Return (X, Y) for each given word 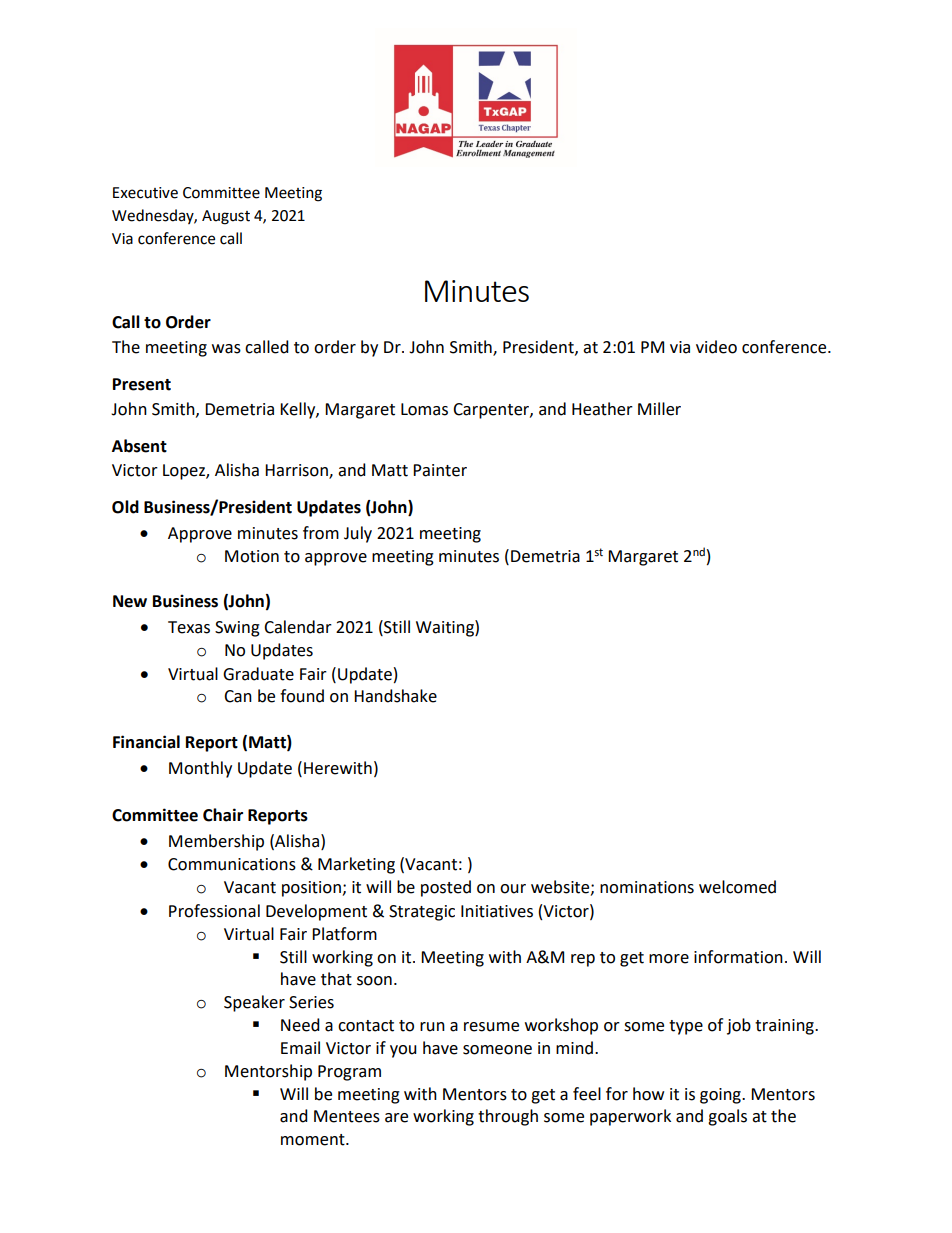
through (508, 1117)
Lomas (424, 409)
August (226, 217)
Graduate (258, 674)
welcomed (737, 887)
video (716, 347)
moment (314, 1140)
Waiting (446, 628)
